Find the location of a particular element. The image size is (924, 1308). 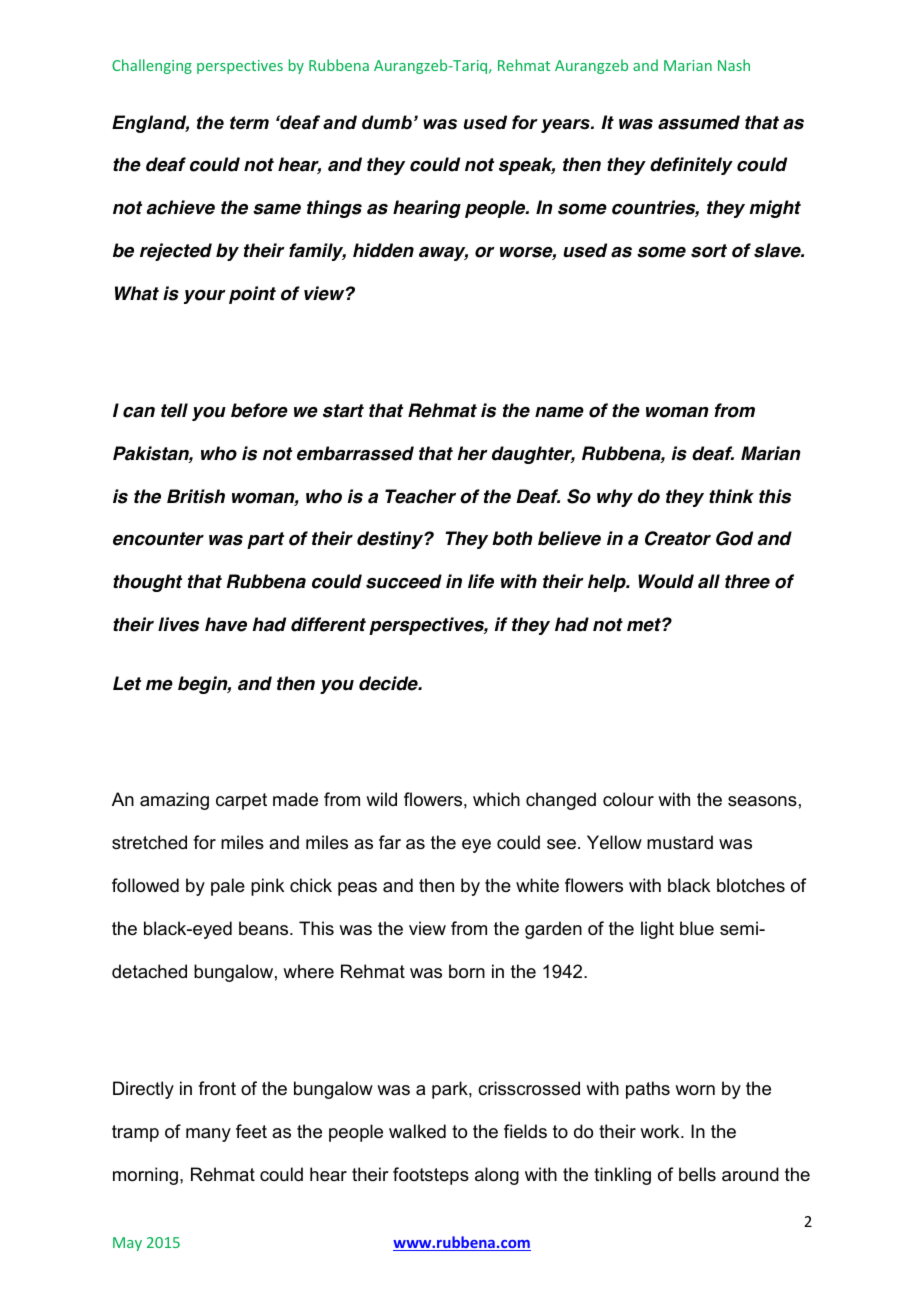

footsteps is located at coordinates (431, 1176).
